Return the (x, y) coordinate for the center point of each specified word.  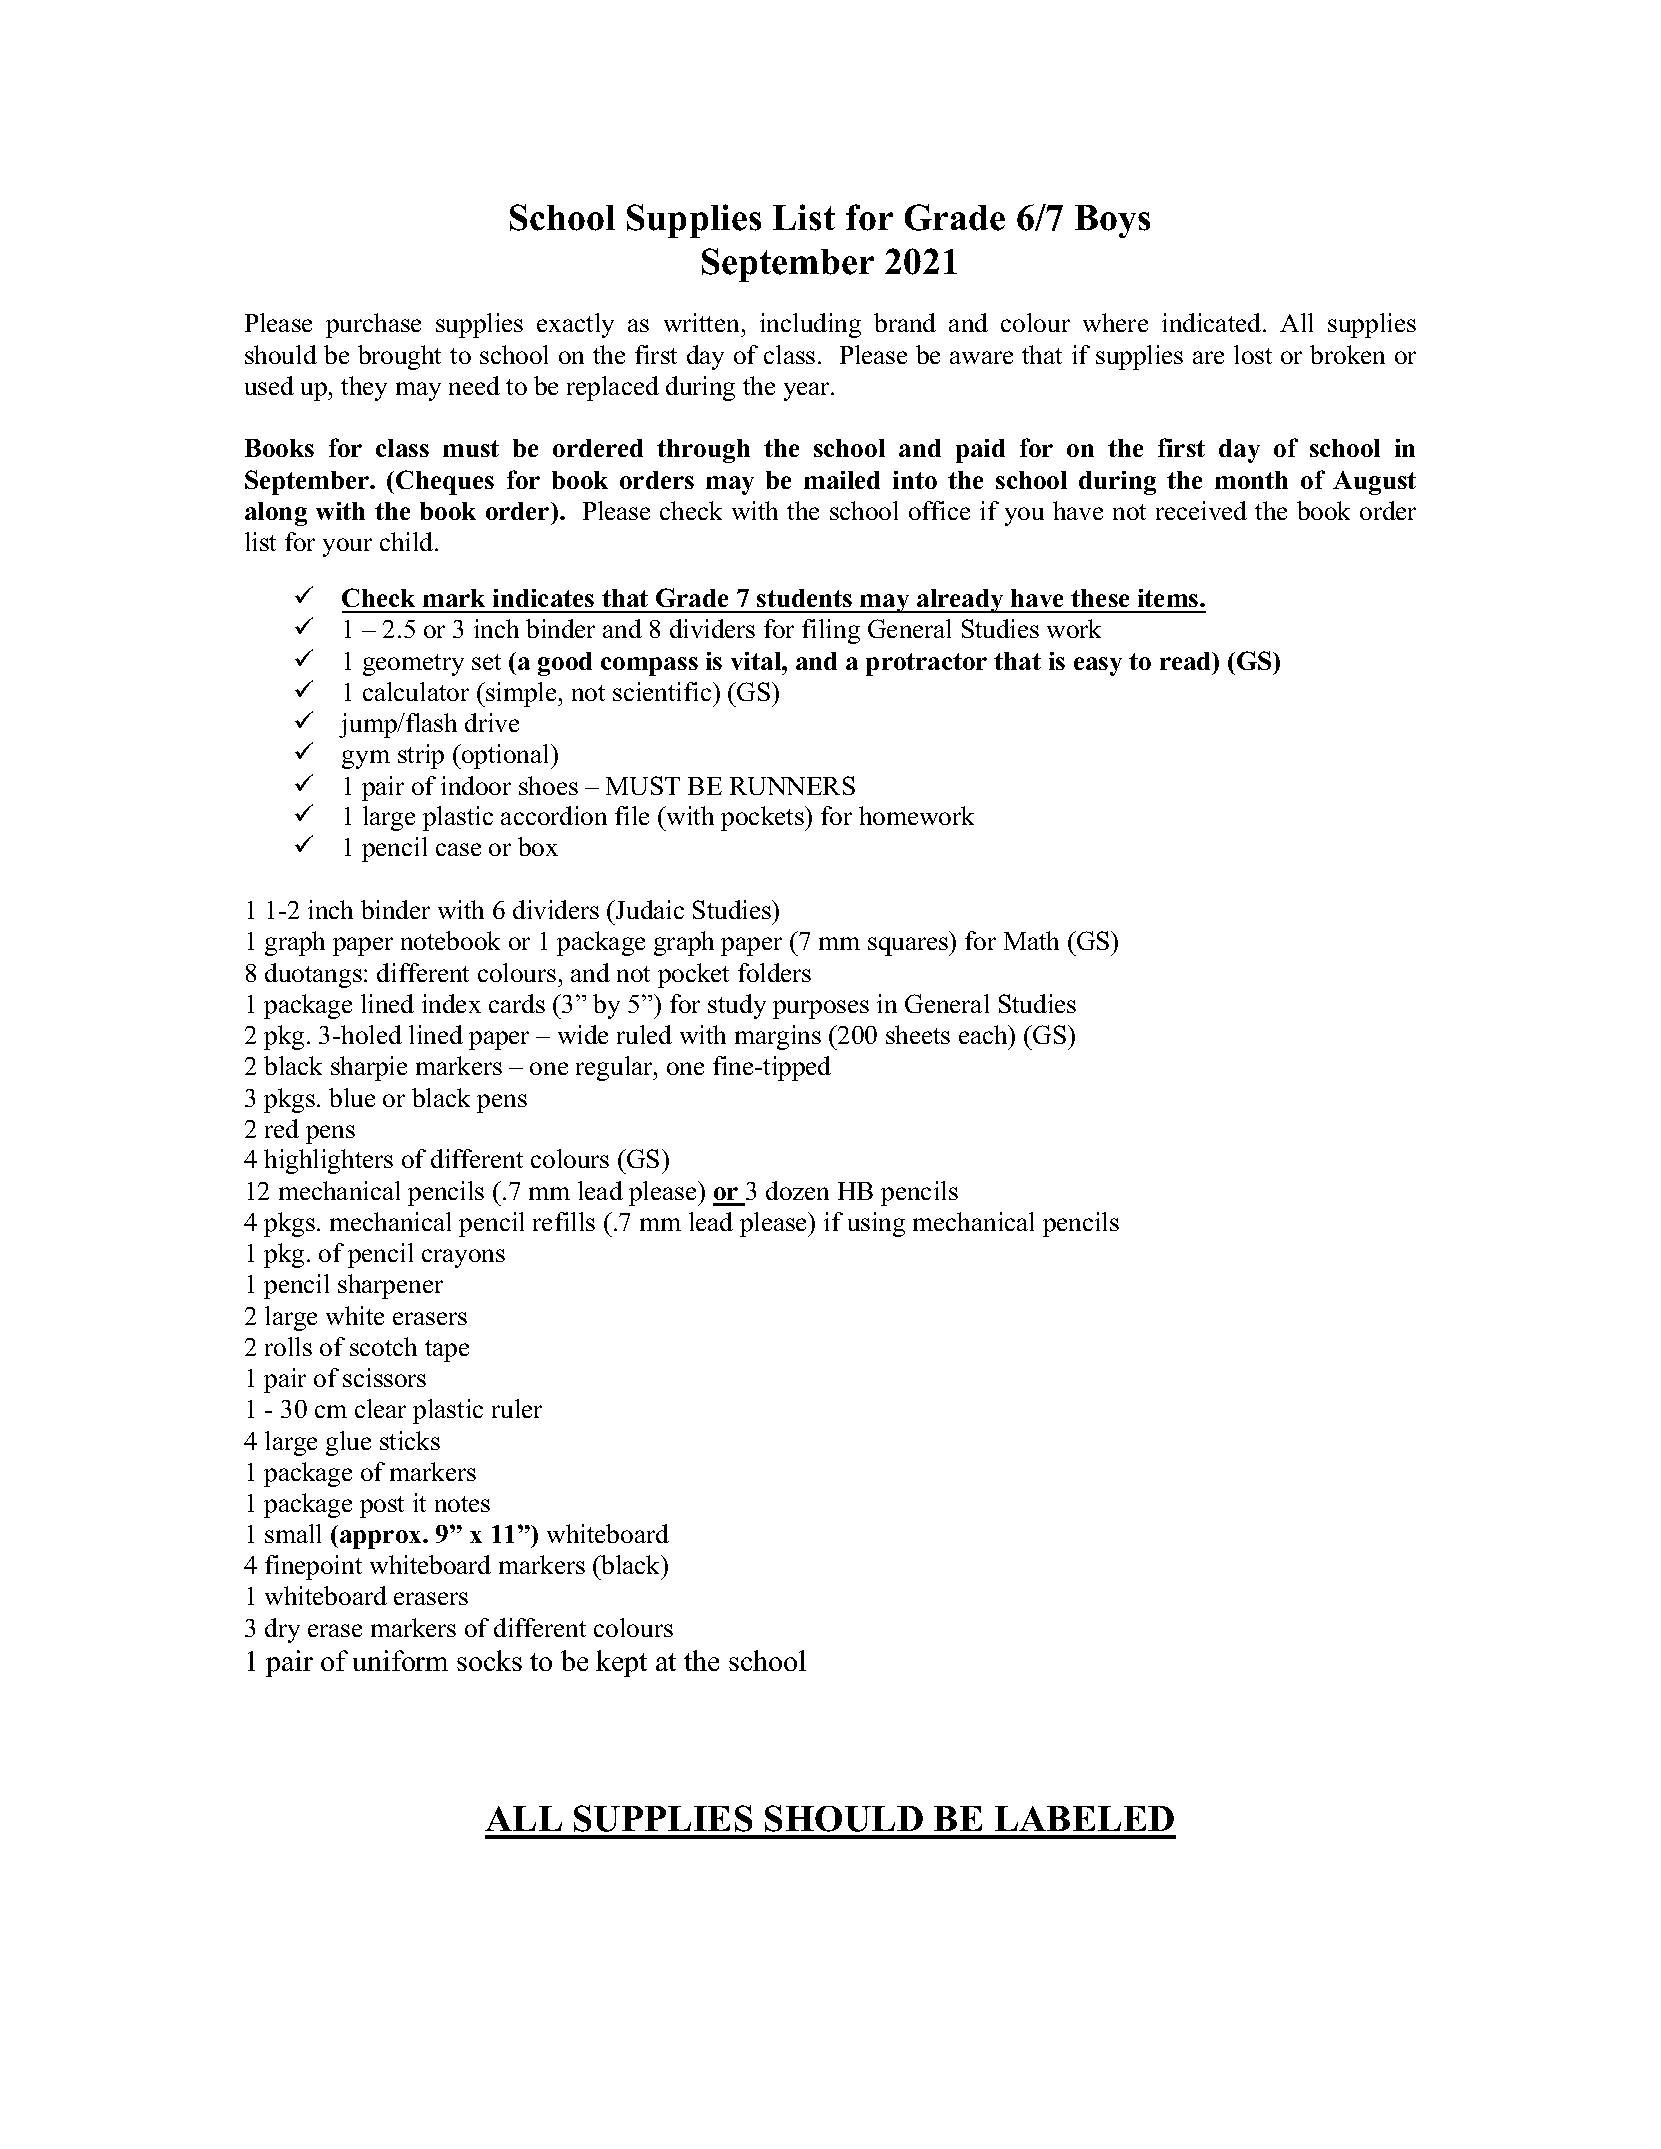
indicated (1213, 322)
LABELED (1084, 1818)
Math (1031, 940)
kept (621, 1663)
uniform (400, 1660)
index (451, 1003)
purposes (821, 1009)
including (810, 325)
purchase (373, 325)
